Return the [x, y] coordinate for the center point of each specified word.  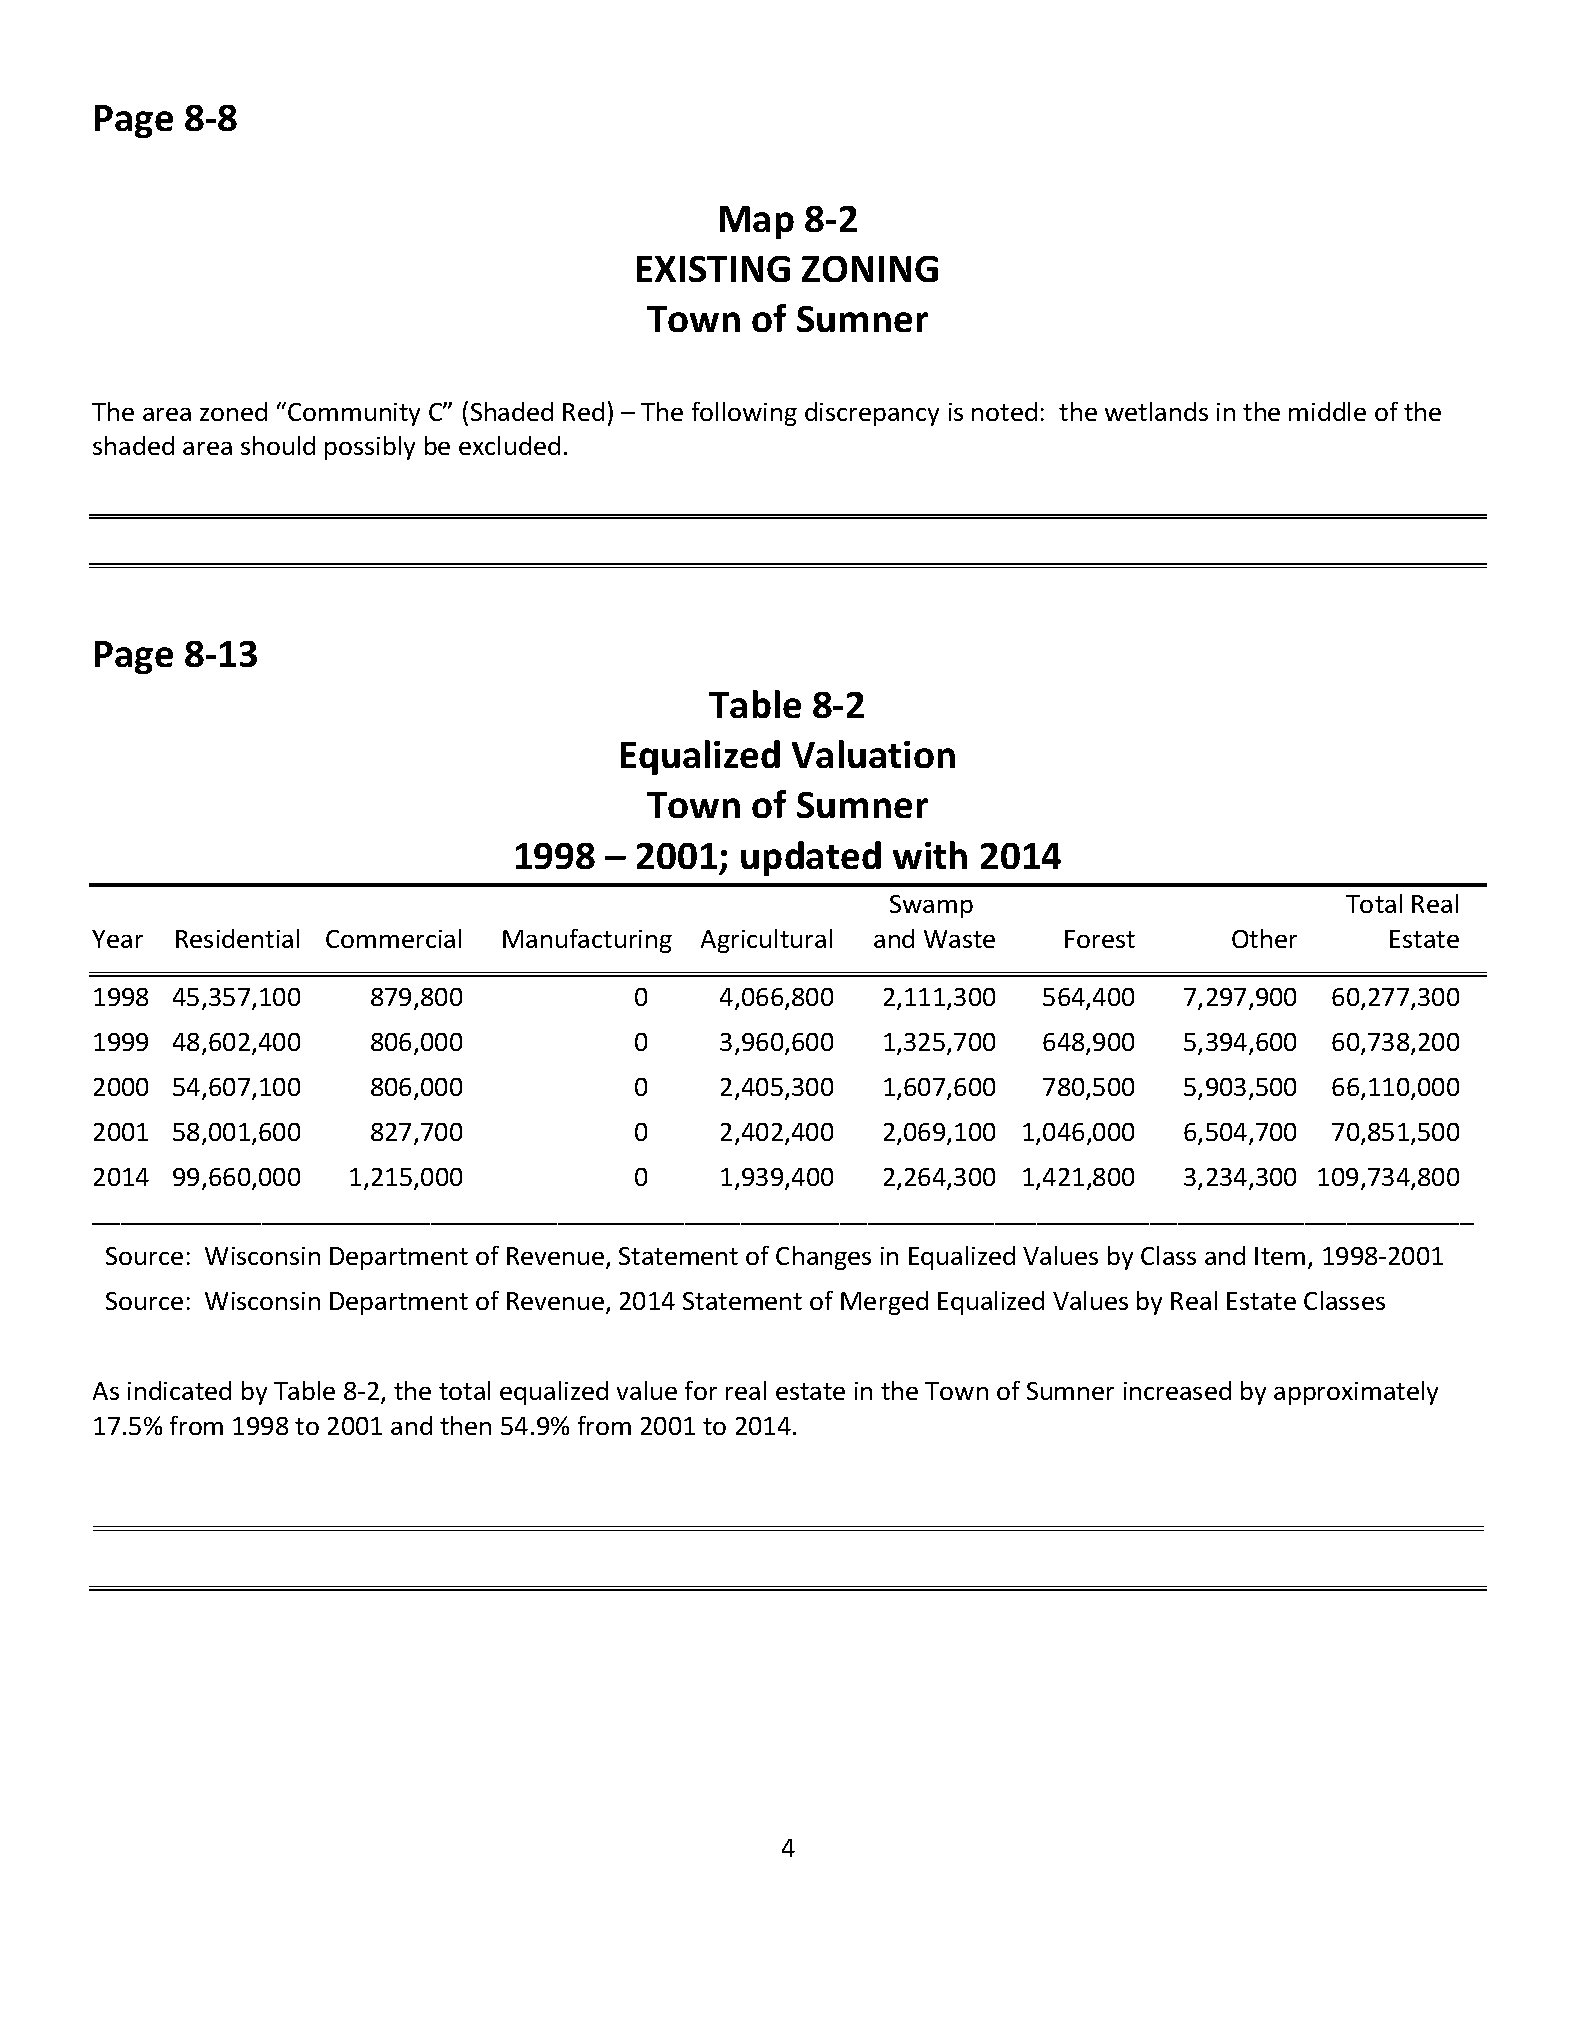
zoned [233, 411]
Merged [884, 1303]
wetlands [1156, 411]
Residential [237, 938]
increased [1177, 1390]
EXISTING [713, 269]
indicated [179, 1390]
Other [1264, 938]
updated [811, 858]
